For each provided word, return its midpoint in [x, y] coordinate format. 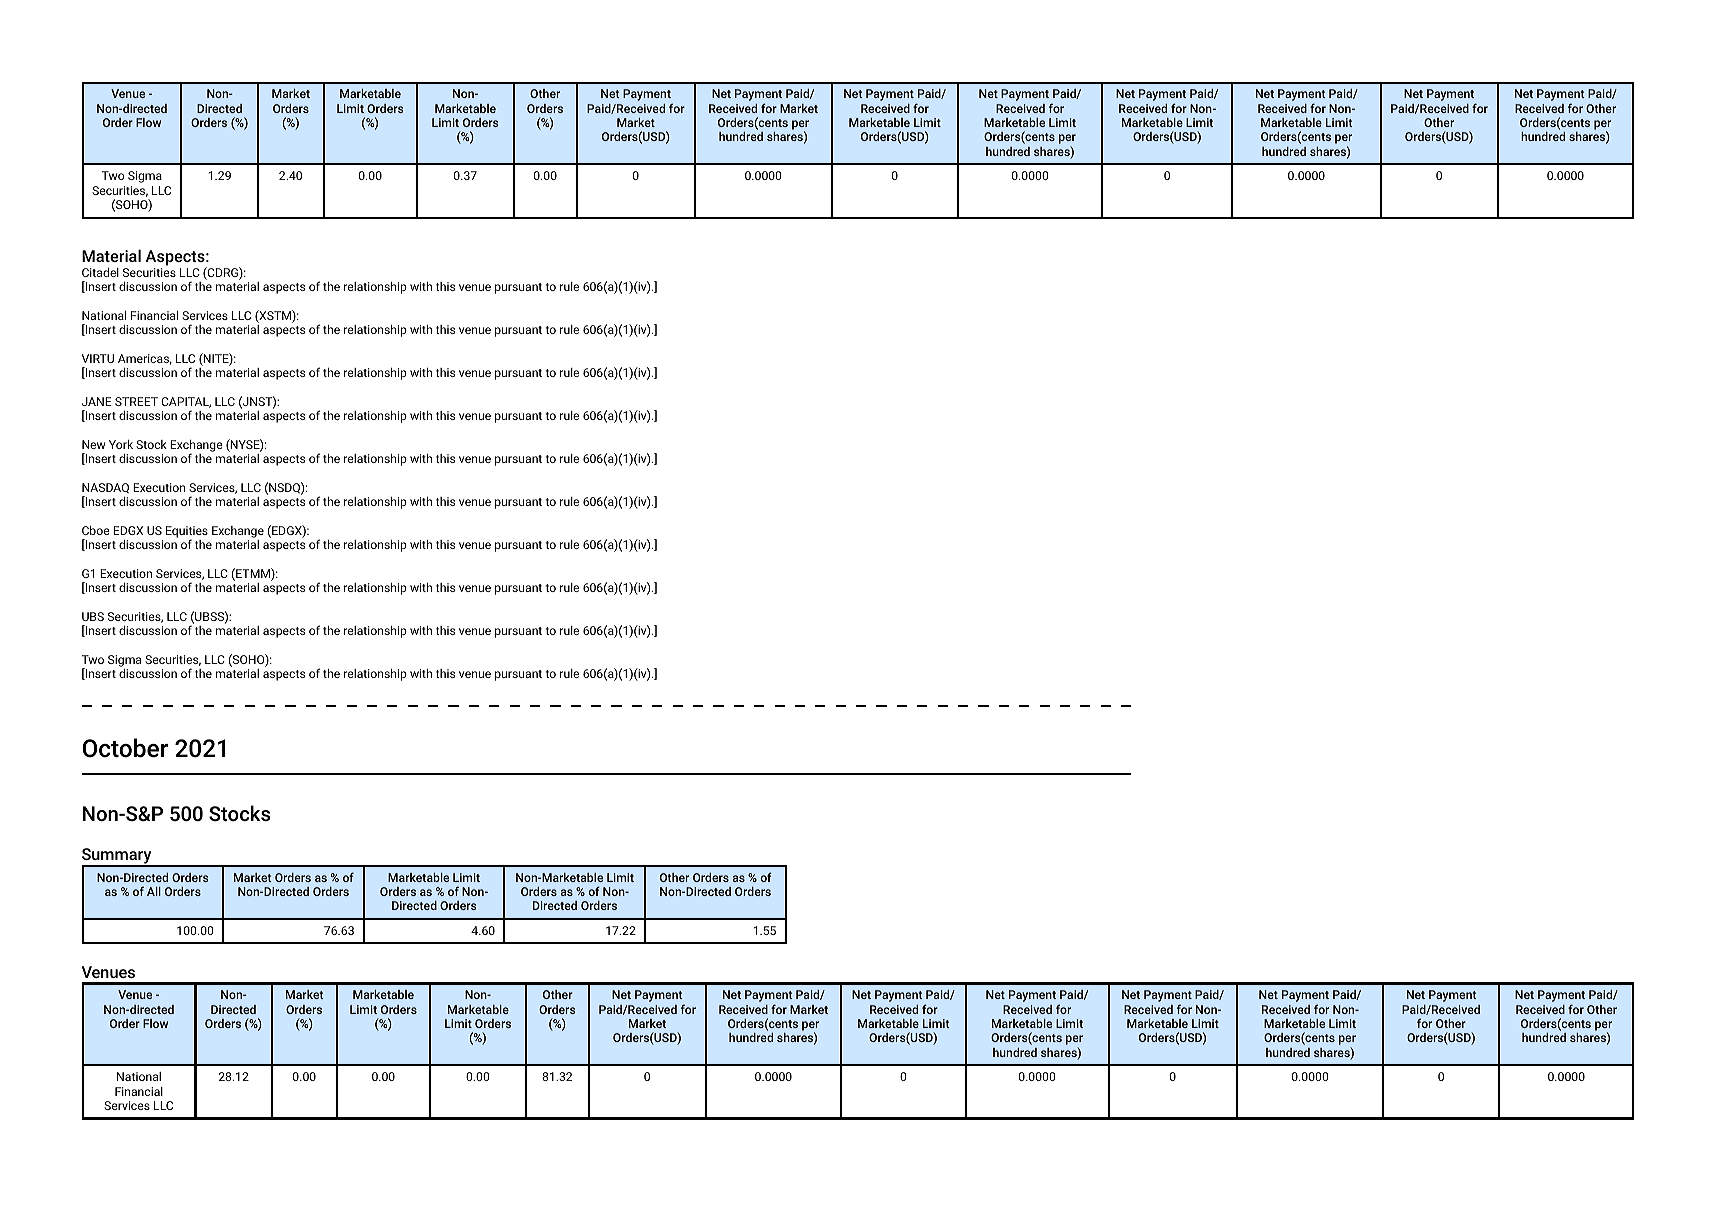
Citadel [100, 272]
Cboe [96, 530]
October [125, 748]
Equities [187, 533]
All [154, 891]
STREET [136, 401]
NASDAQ [105, 488]
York [121, 444]
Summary [118, 857]
